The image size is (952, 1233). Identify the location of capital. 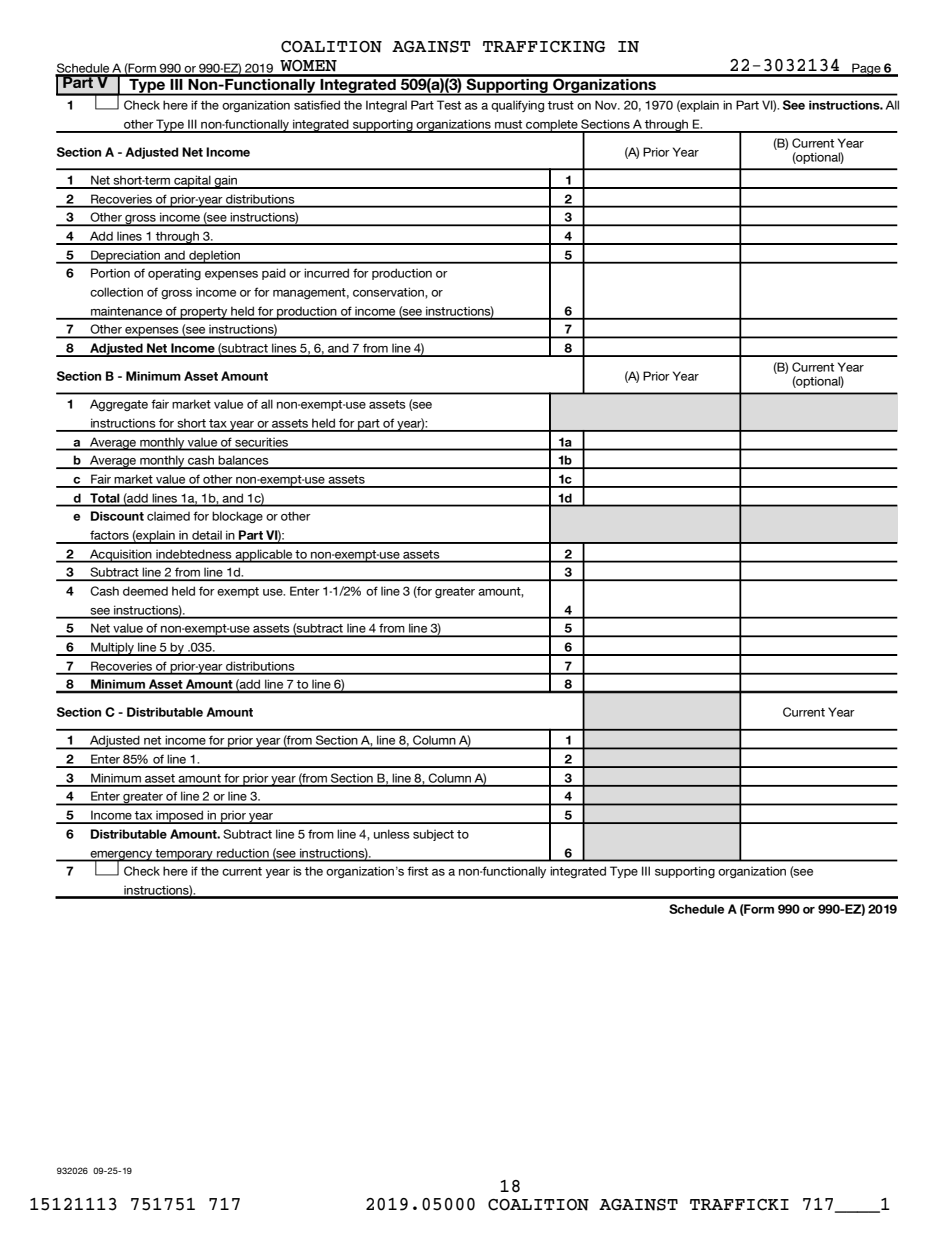
(192, 182).
